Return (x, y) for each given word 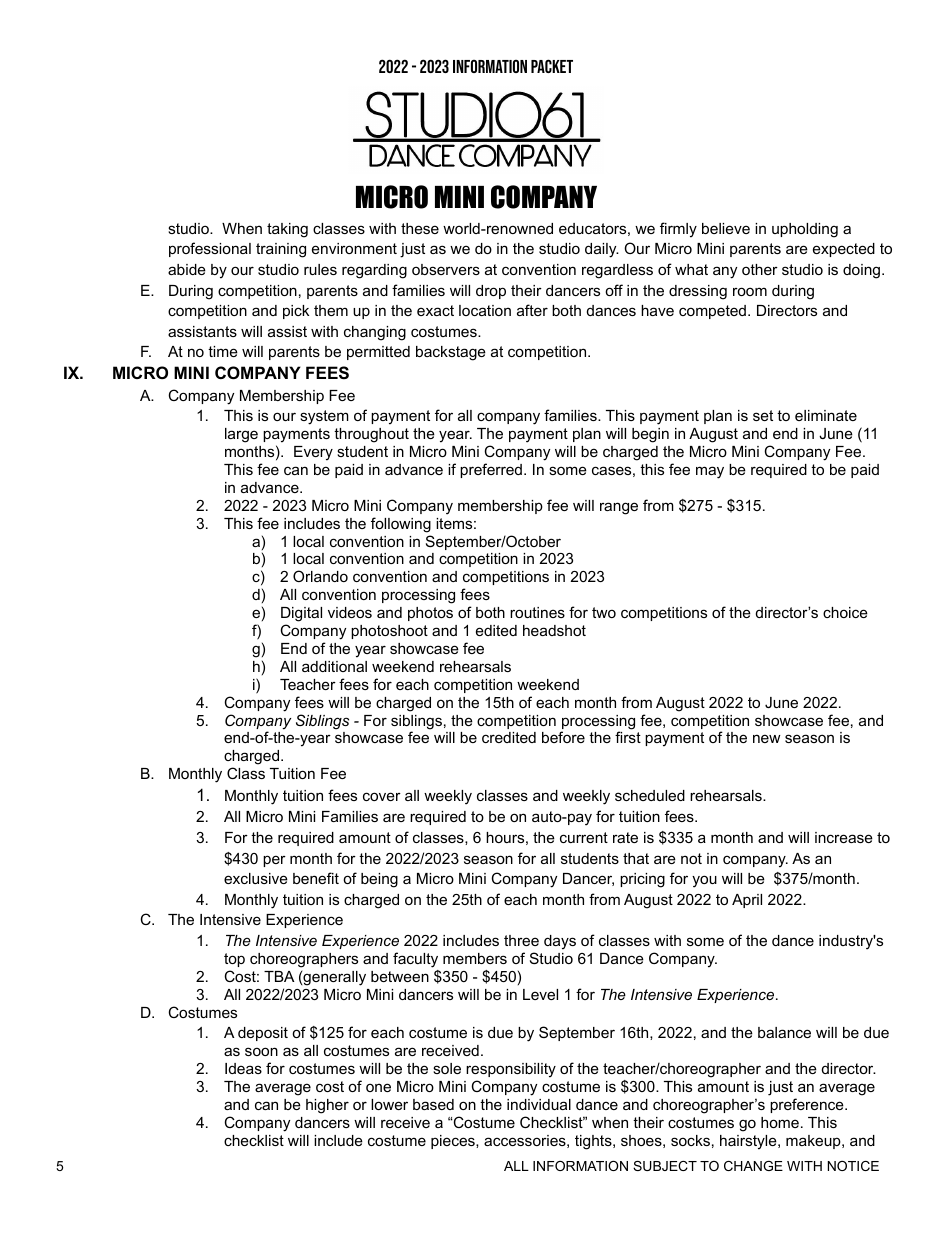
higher (327, 1106)
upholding (805, 230)
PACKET (552, 66)
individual (539, 1104)
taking (287, 230)
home (780, 1122)
